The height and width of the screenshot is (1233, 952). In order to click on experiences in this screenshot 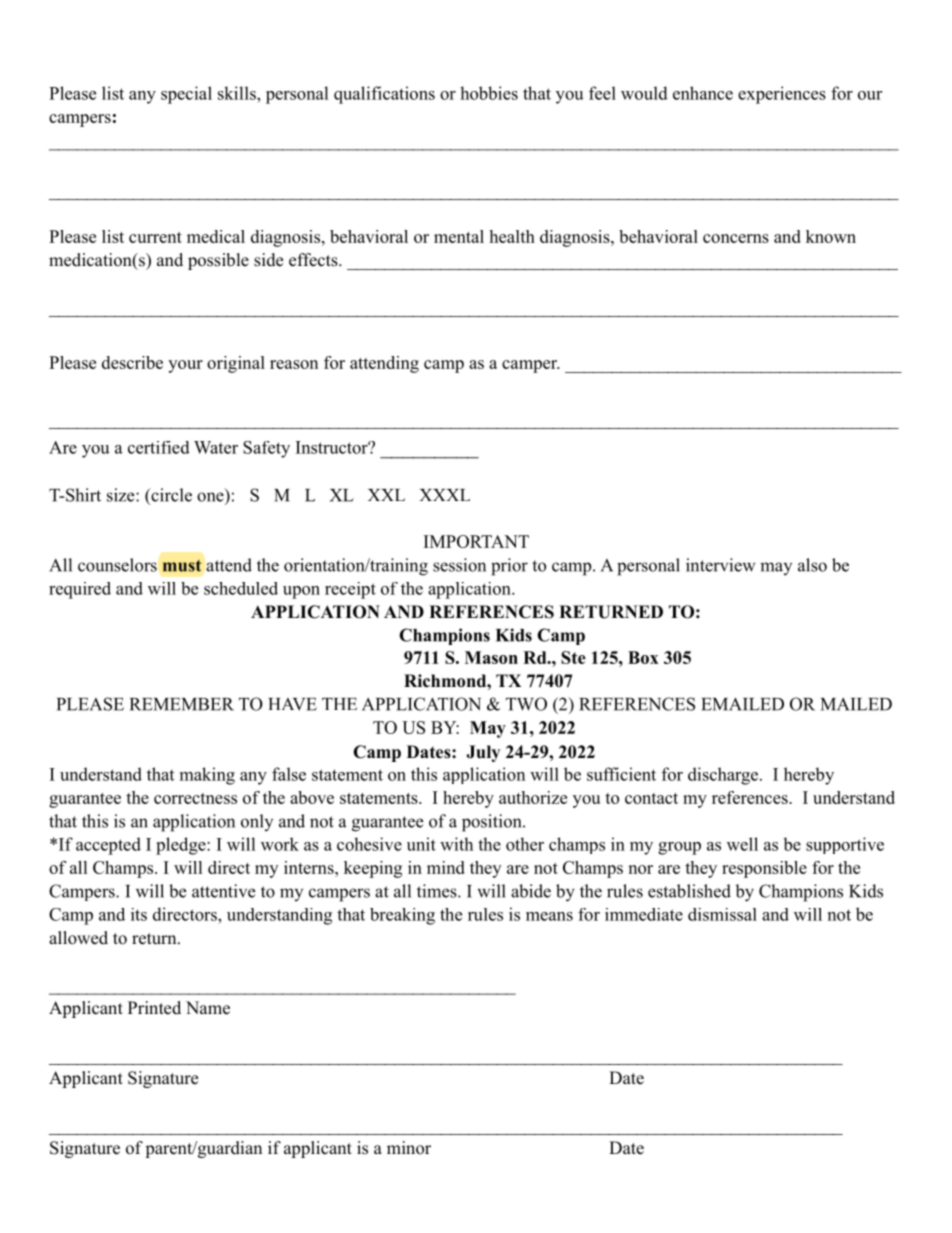, I will do `click(782, 95)`.
